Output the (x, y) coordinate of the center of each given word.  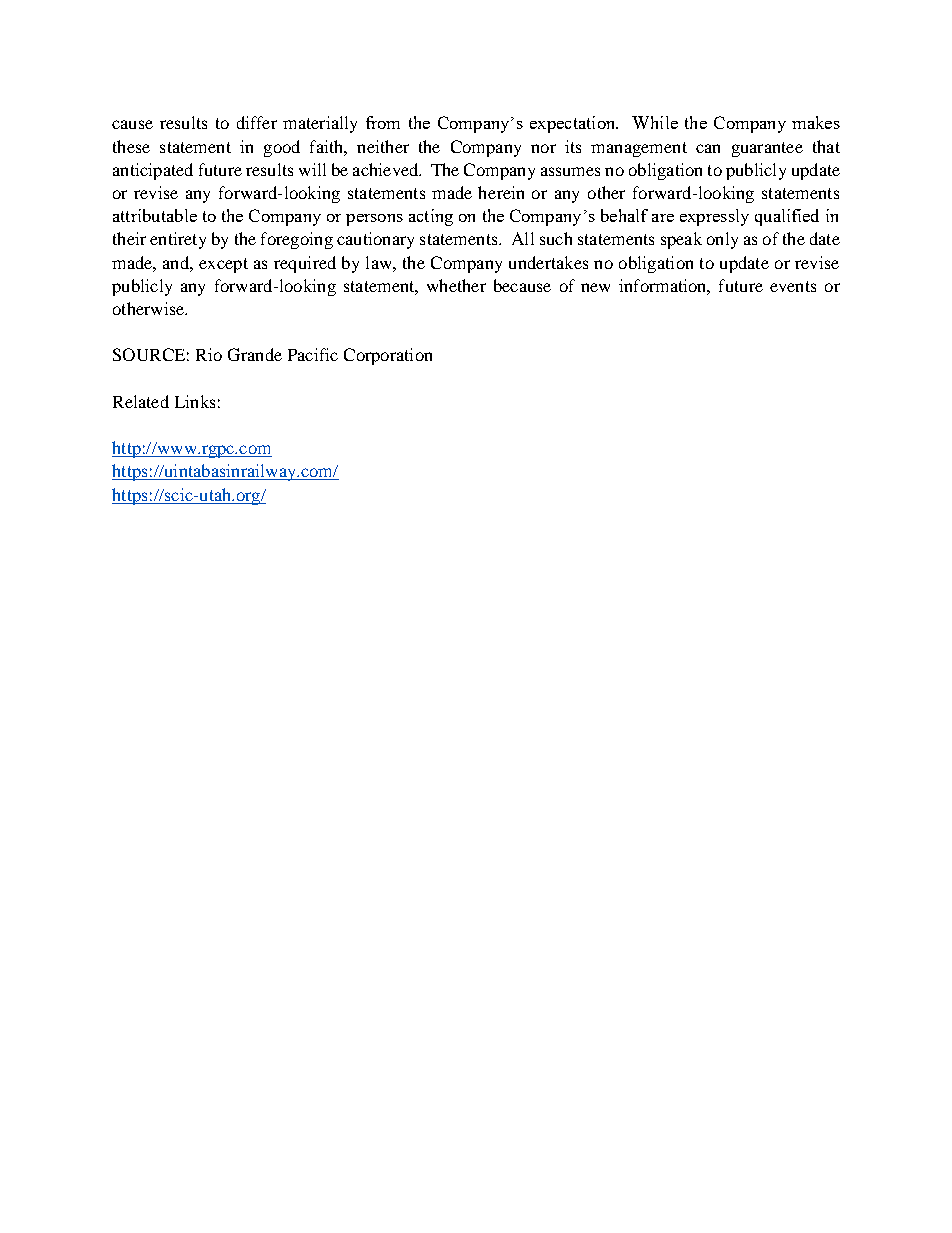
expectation (574, 124)
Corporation (388, 356)
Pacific (313, 354)
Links (195, 401)
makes (816, 122)
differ (257, 122)
